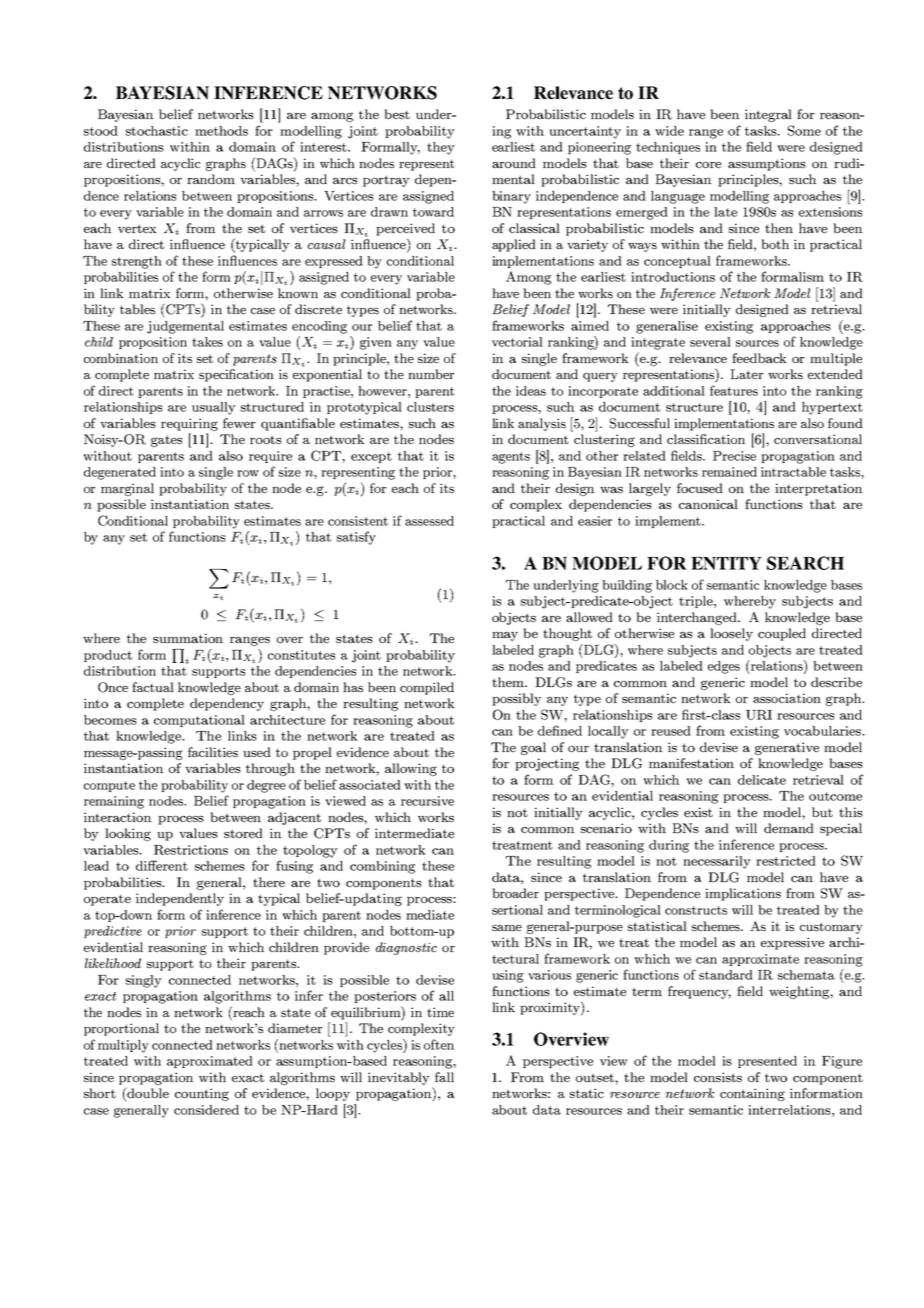 The width and height of the screenshot is (924, 1308). Describe the element at coordinates (202, 1094) in the screenshot. I see `counting` at that location.
